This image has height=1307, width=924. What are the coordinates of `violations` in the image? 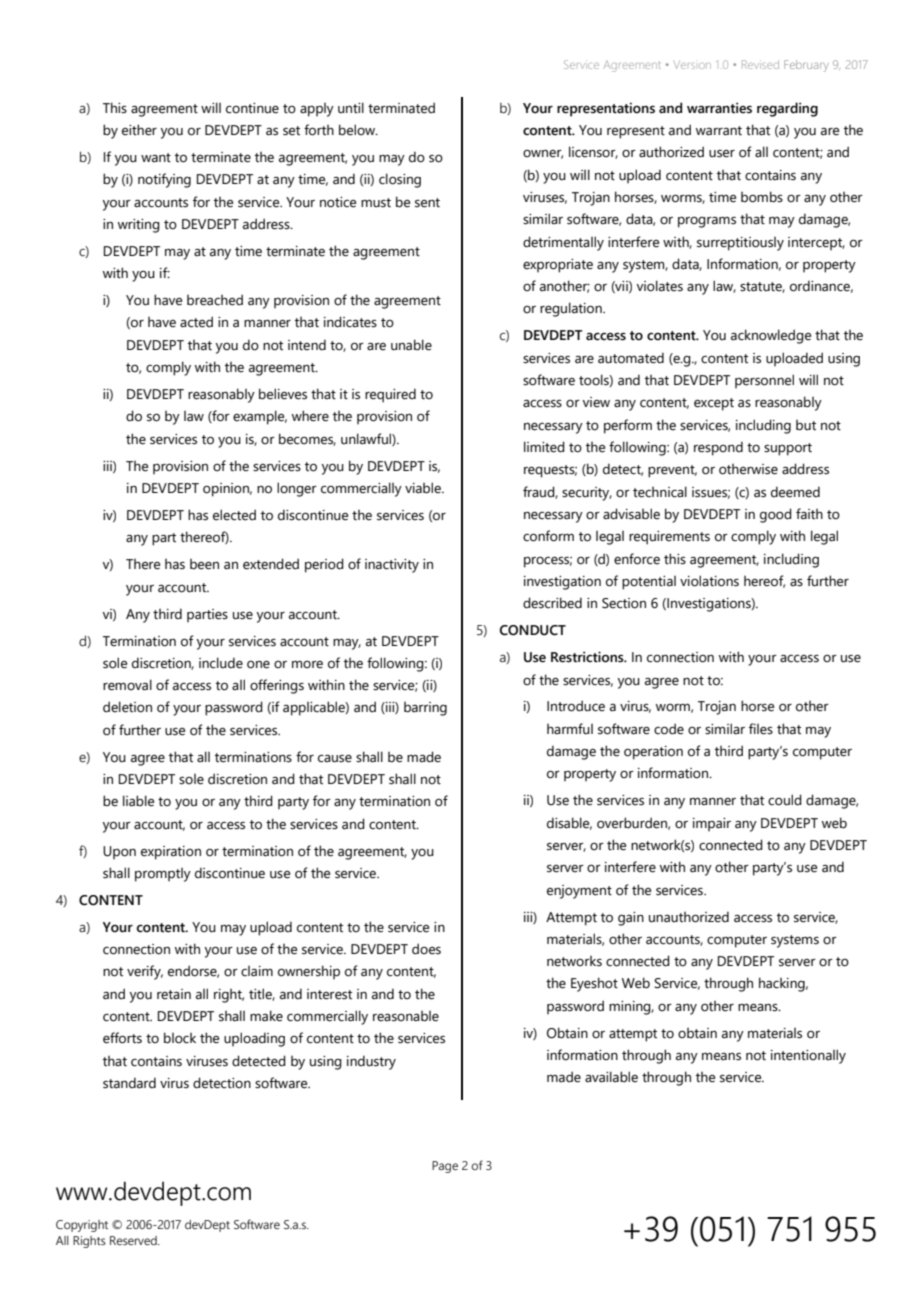 It's located at (709, 581).
